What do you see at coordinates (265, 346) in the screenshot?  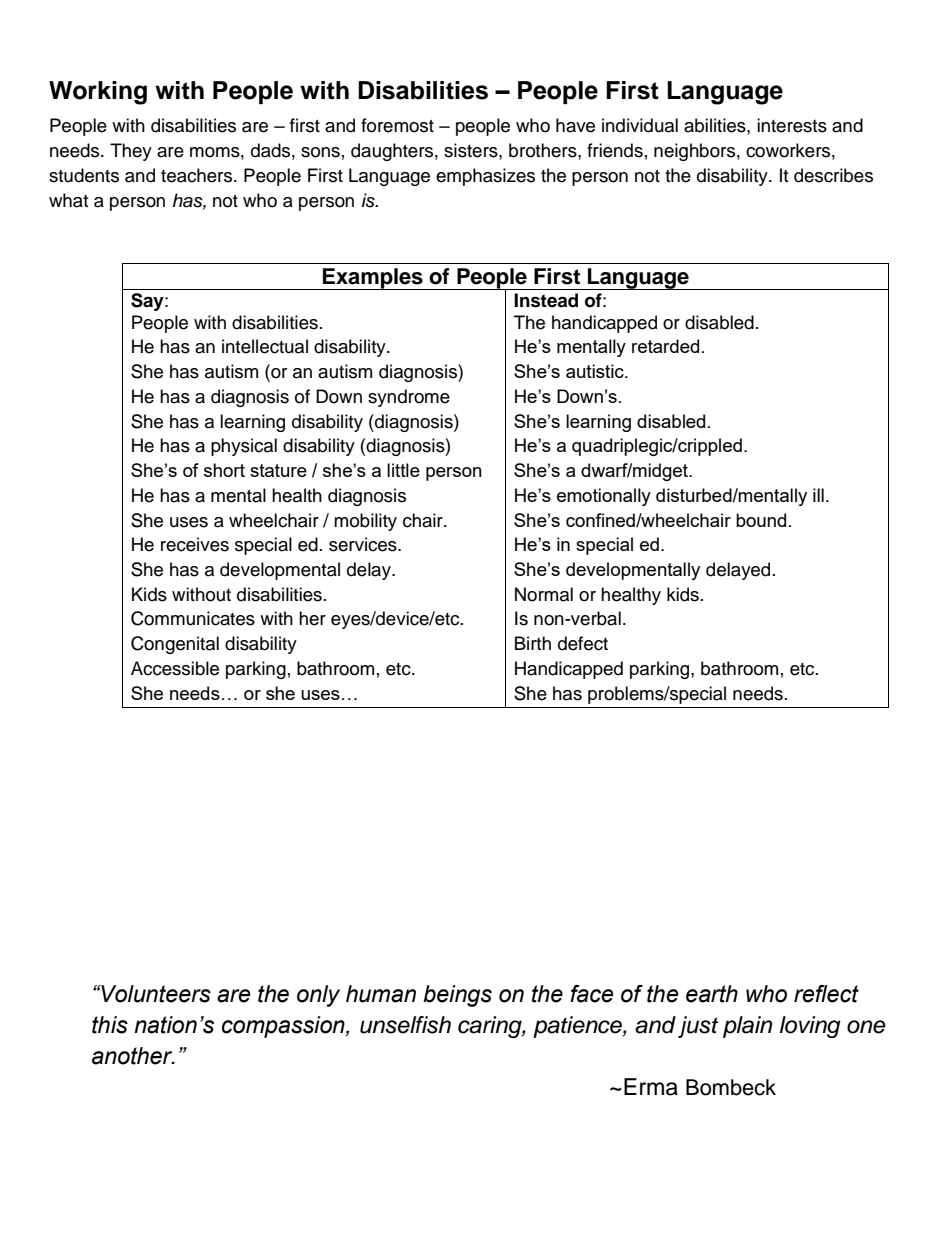 I see `intellectual` at bounding box center [265, 346].
